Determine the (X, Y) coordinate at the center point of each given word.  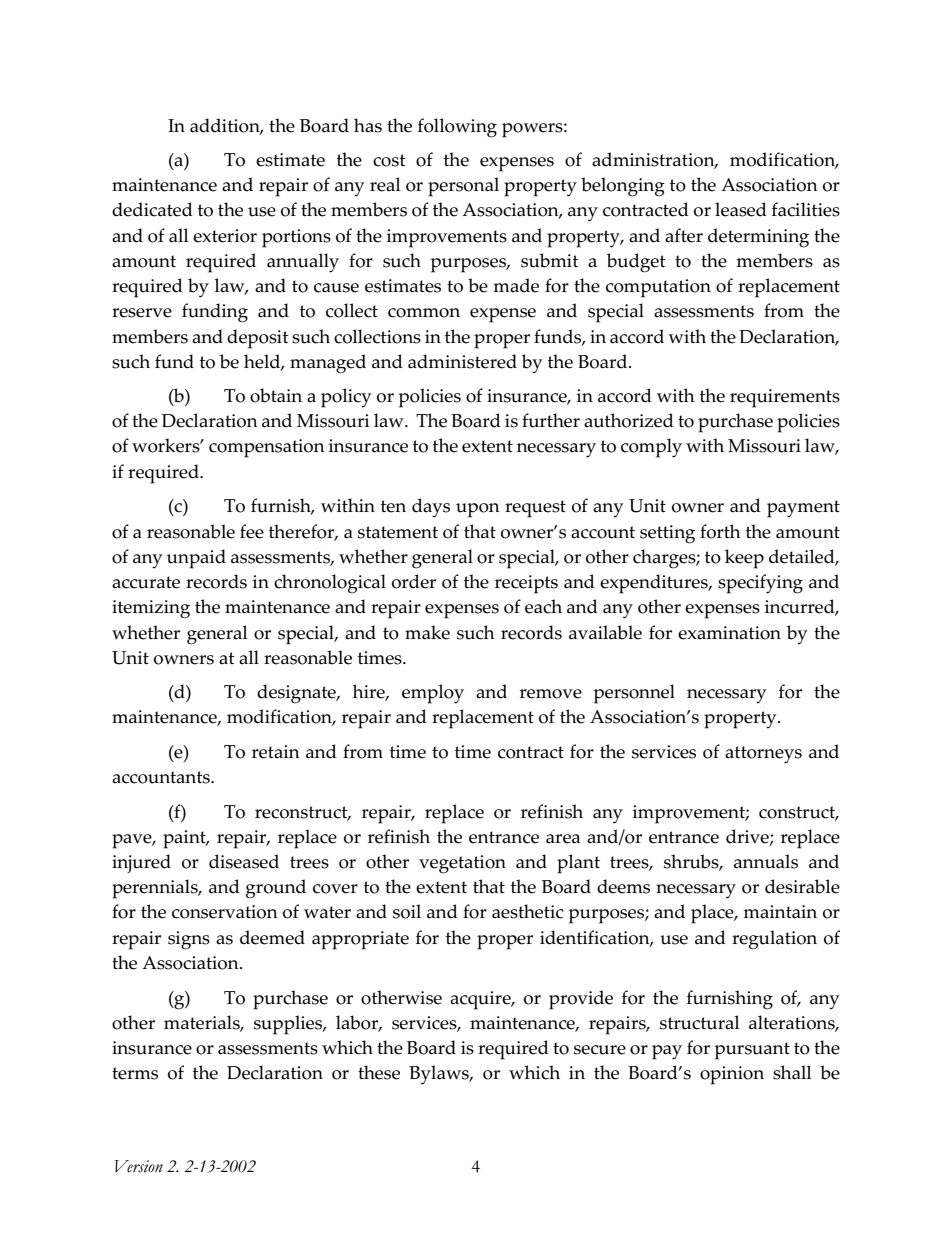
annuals (766, 861)
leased (741, 209)
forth (720, 531)
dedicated (152, 209)
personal (463, 187)
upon (478, 510)
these (379, 1072)
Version (138, 1166)
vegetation (462, 864)
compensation (267, 448)
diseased (244, 861)
